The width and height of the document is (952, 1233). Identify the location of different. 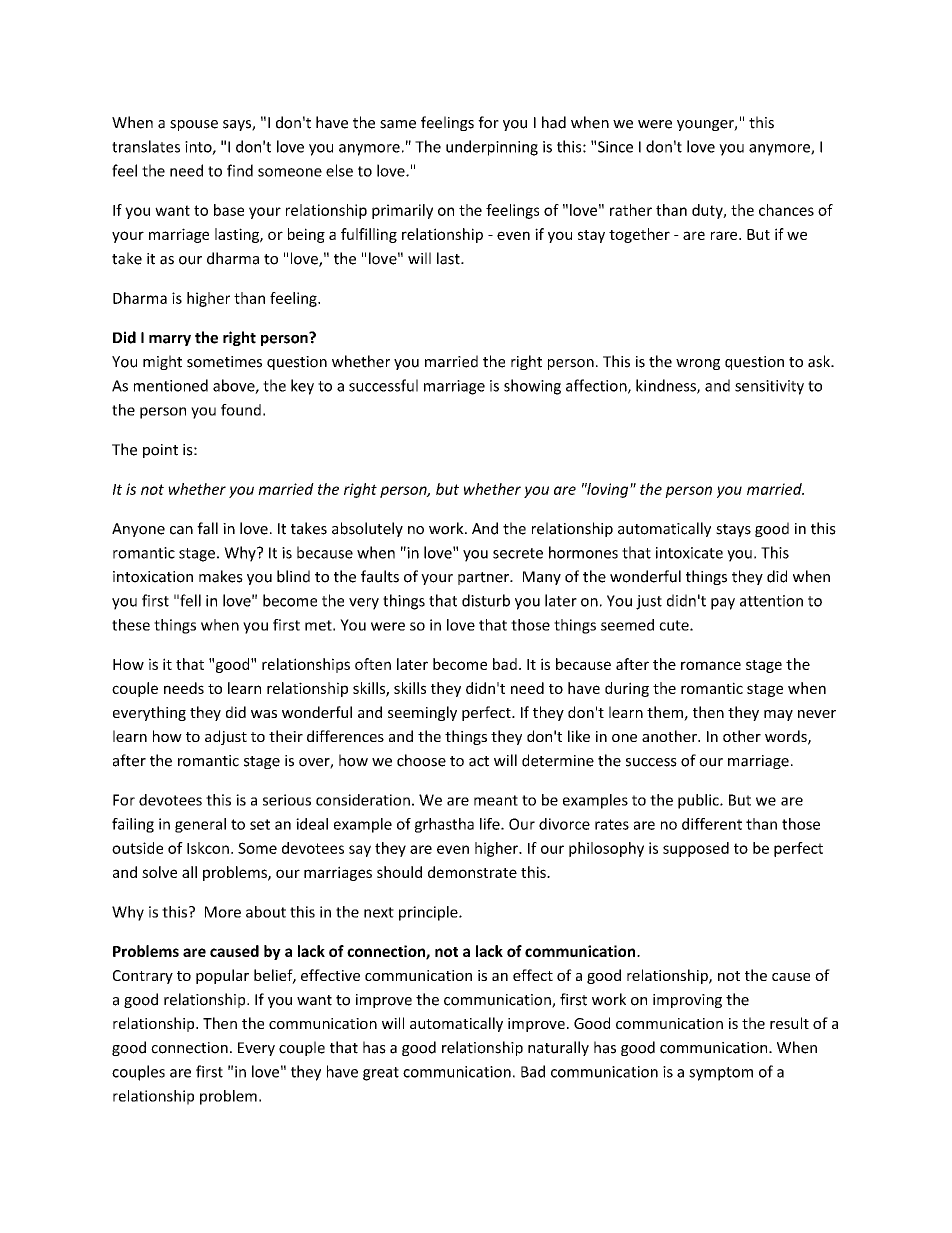
(712, 824).
